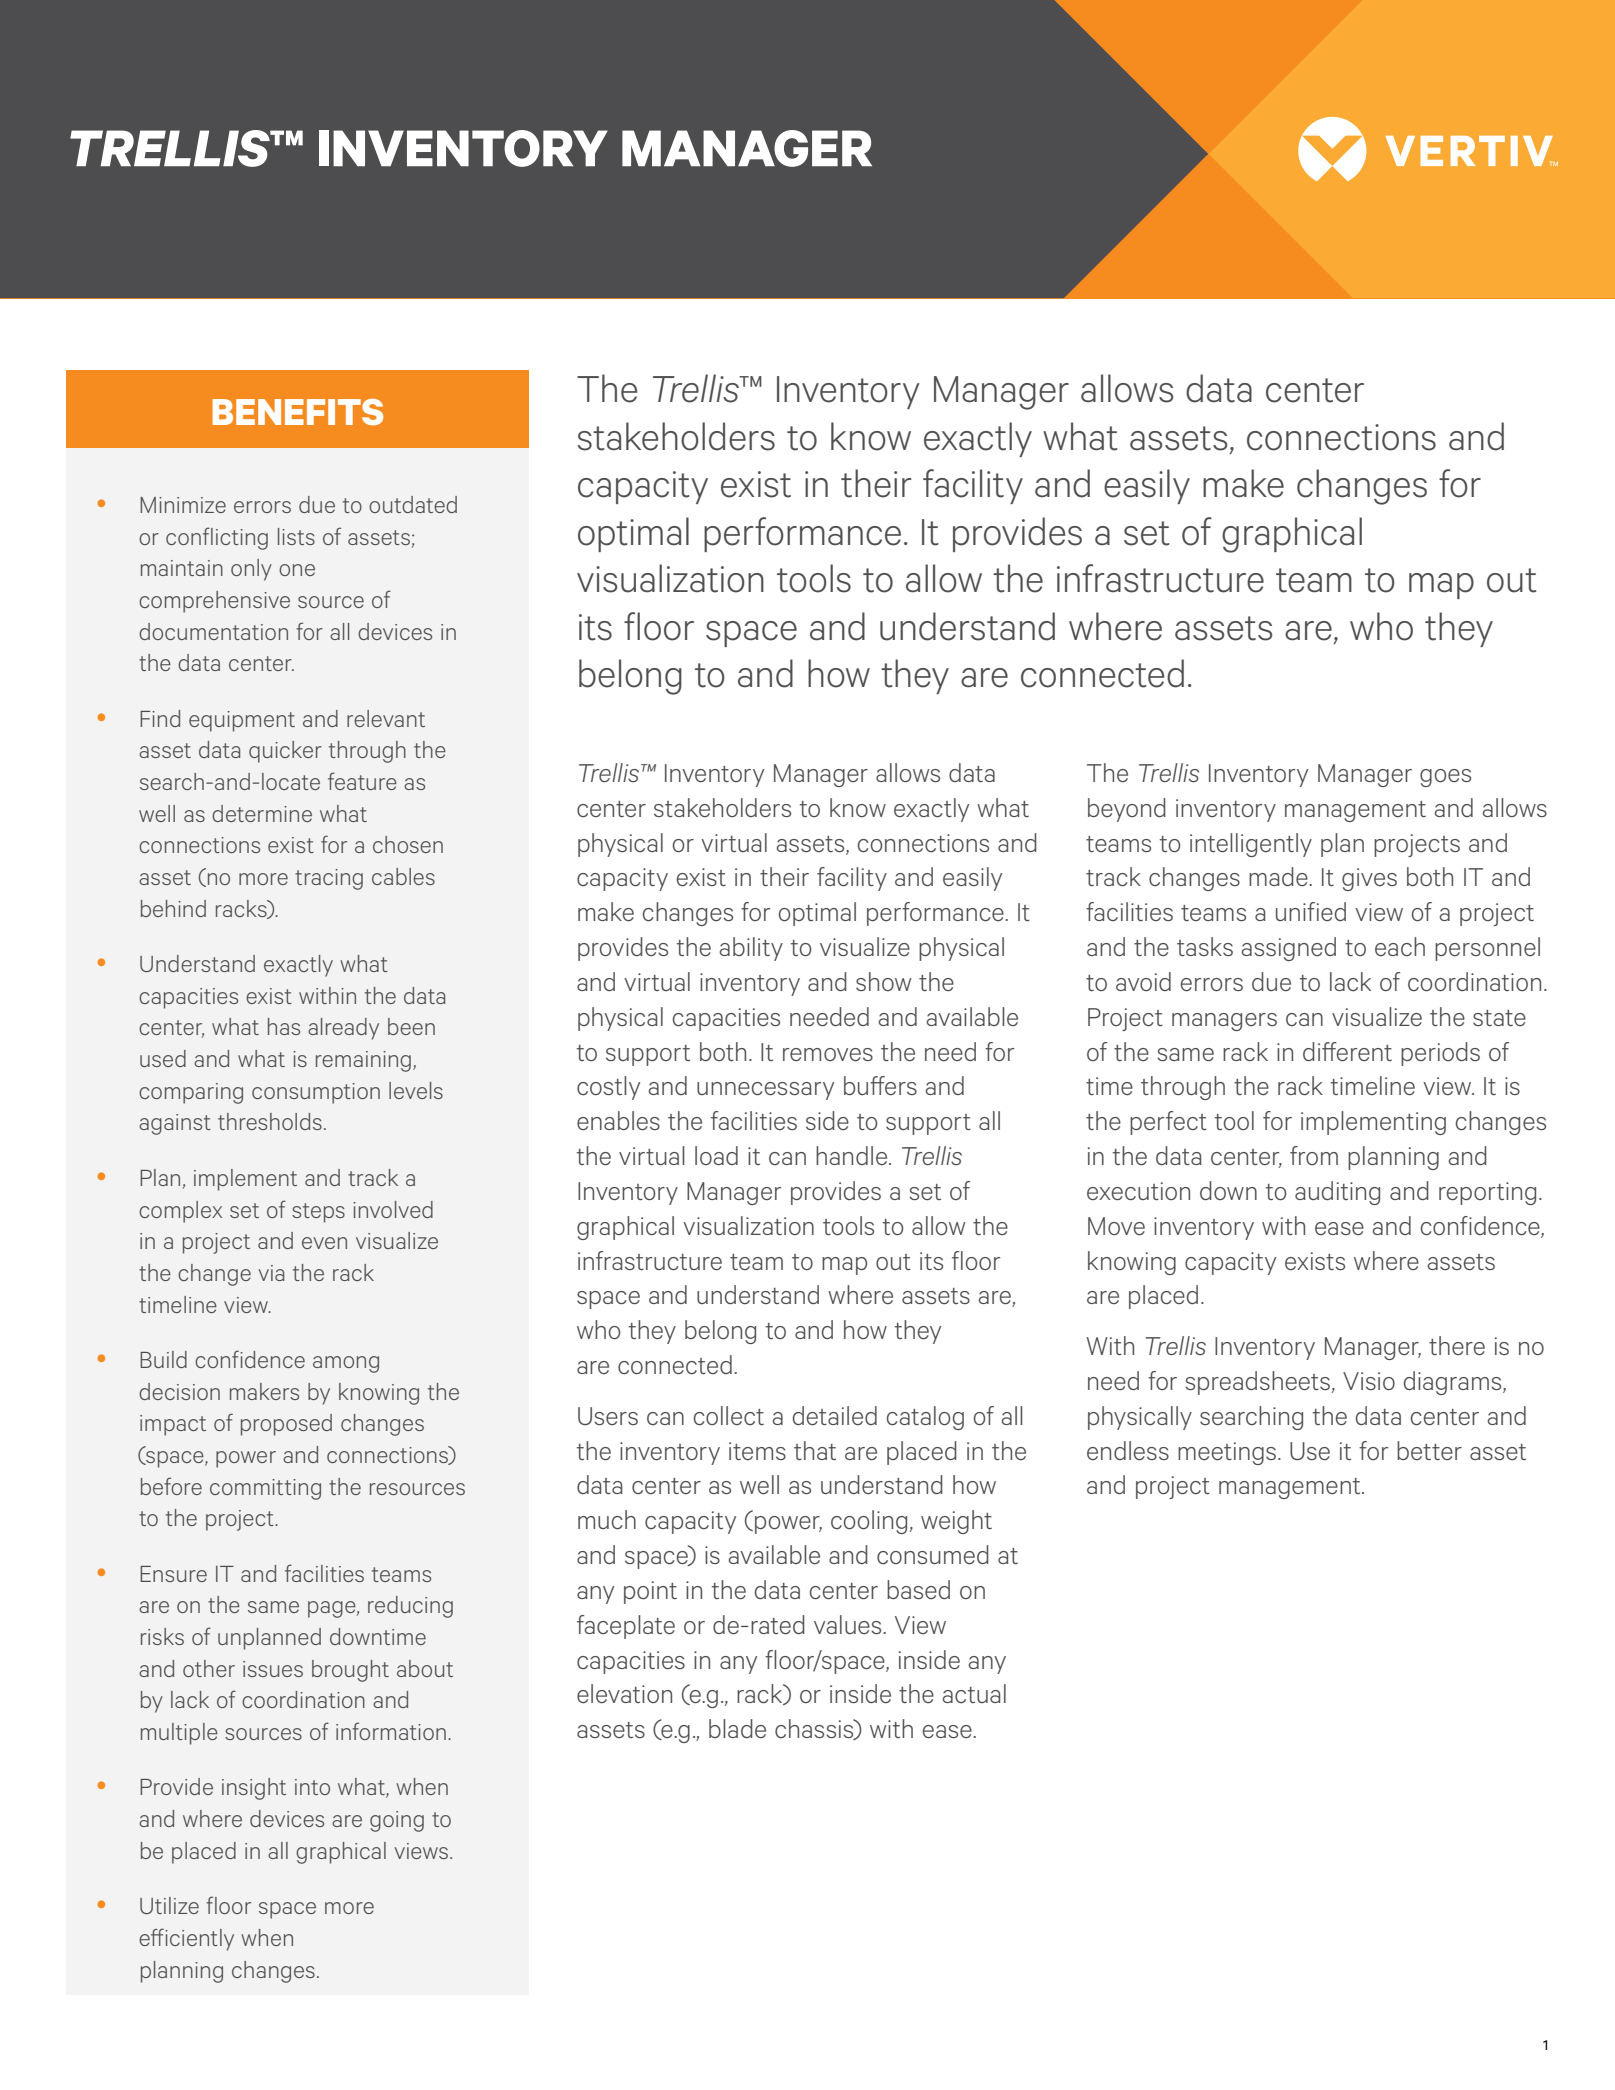  Describe the element at coordinates (413, 504) in the screenshot. I see `outdated` at that location.
